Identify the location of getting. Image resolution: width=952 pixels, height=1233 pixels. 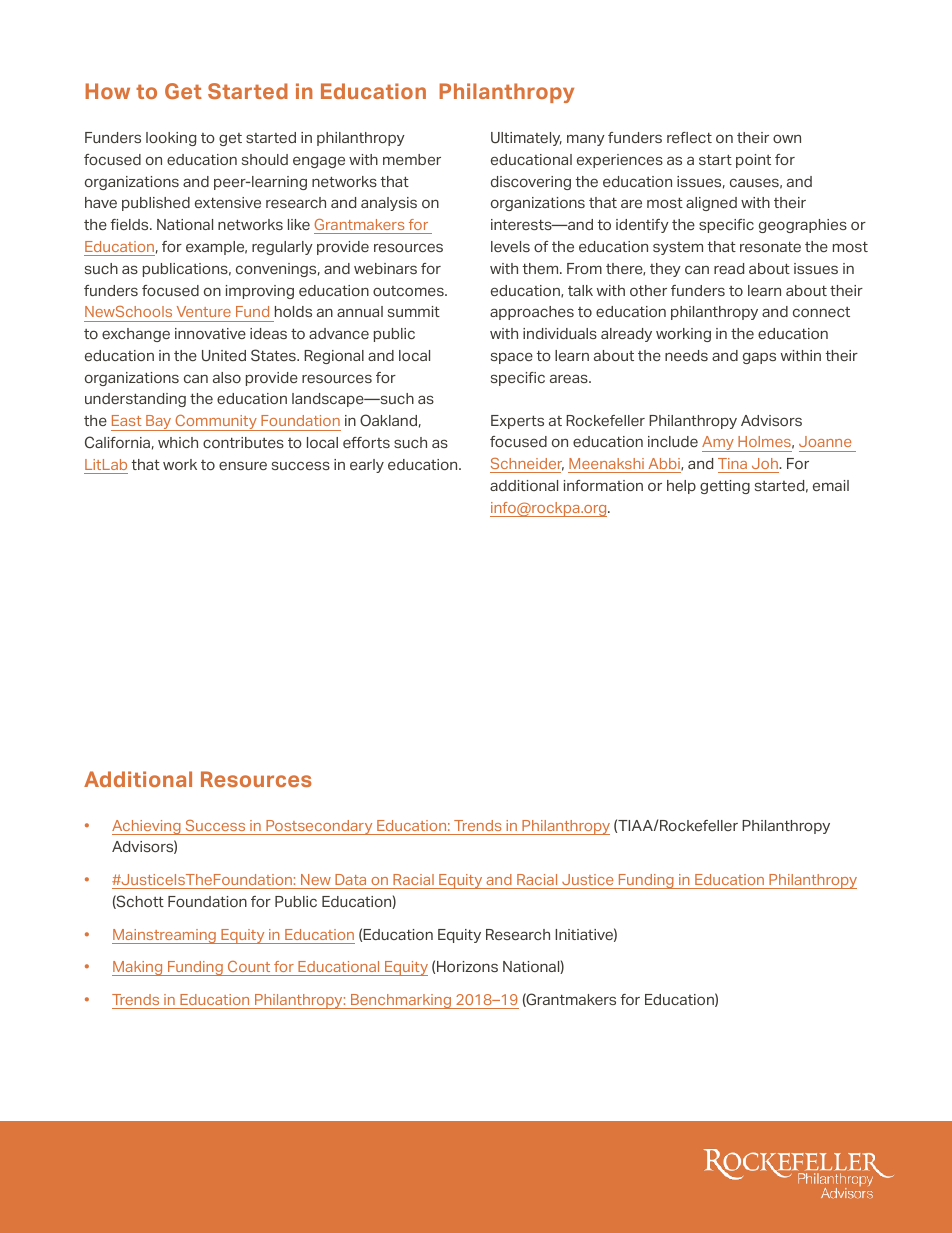
(725, 487).
